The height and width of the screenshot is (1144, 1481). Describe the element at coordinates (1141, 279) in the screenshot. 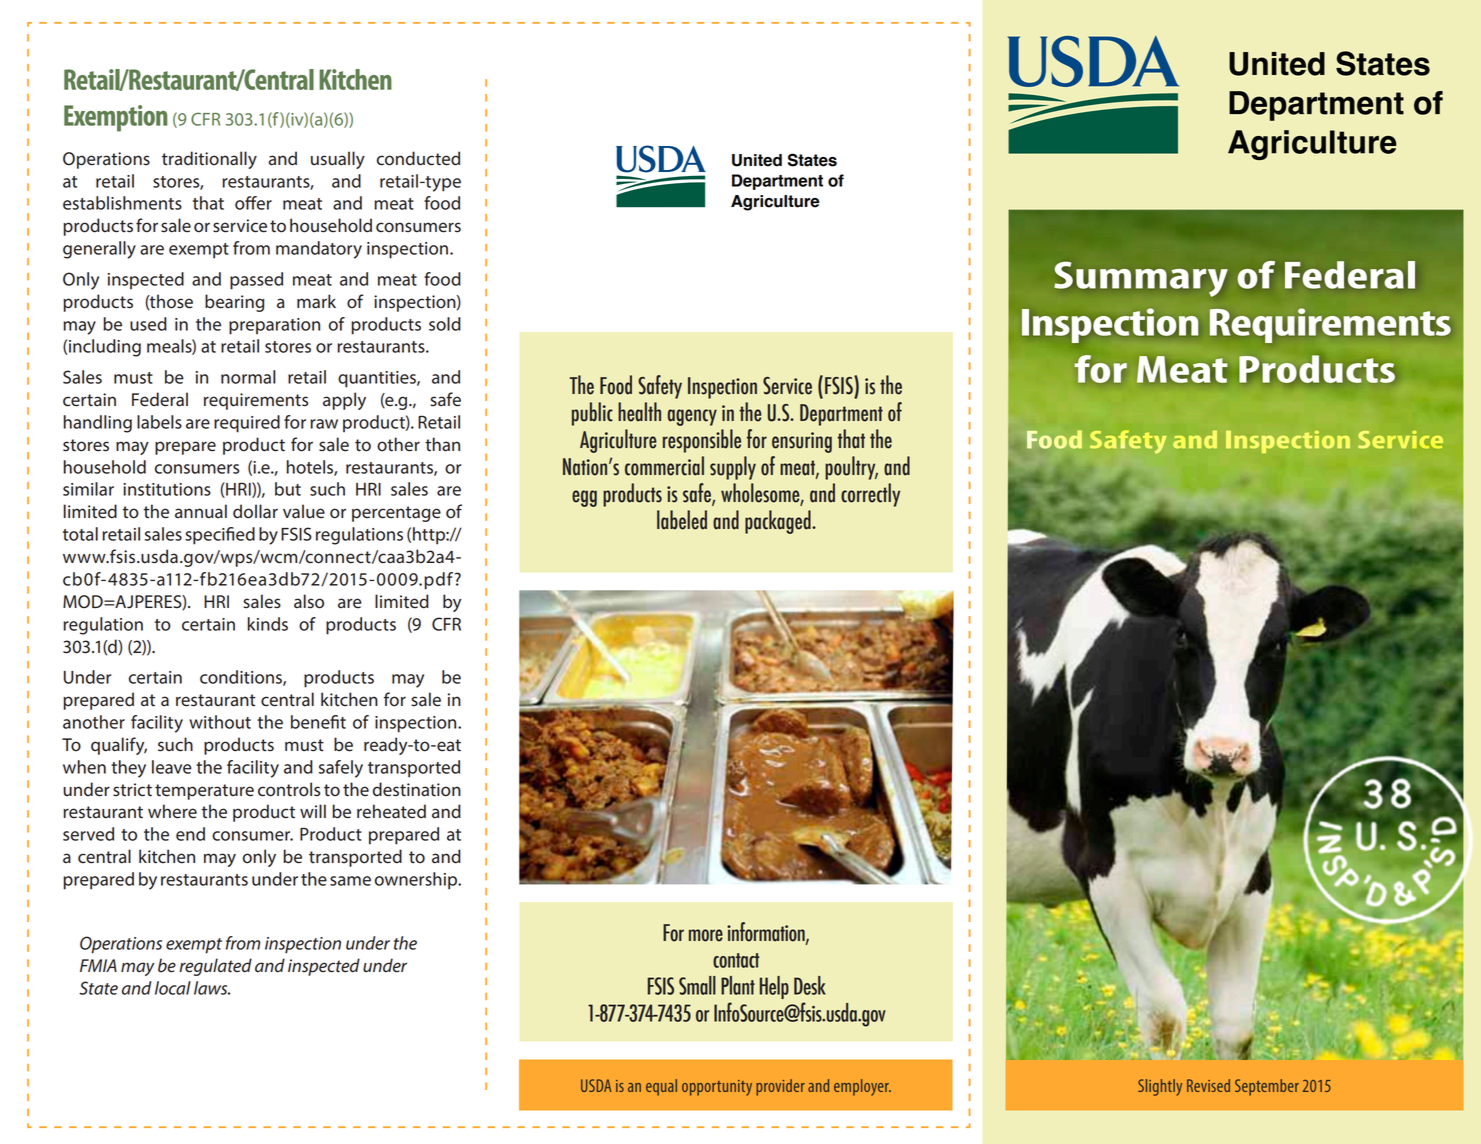

I see `Summary` at that location.
